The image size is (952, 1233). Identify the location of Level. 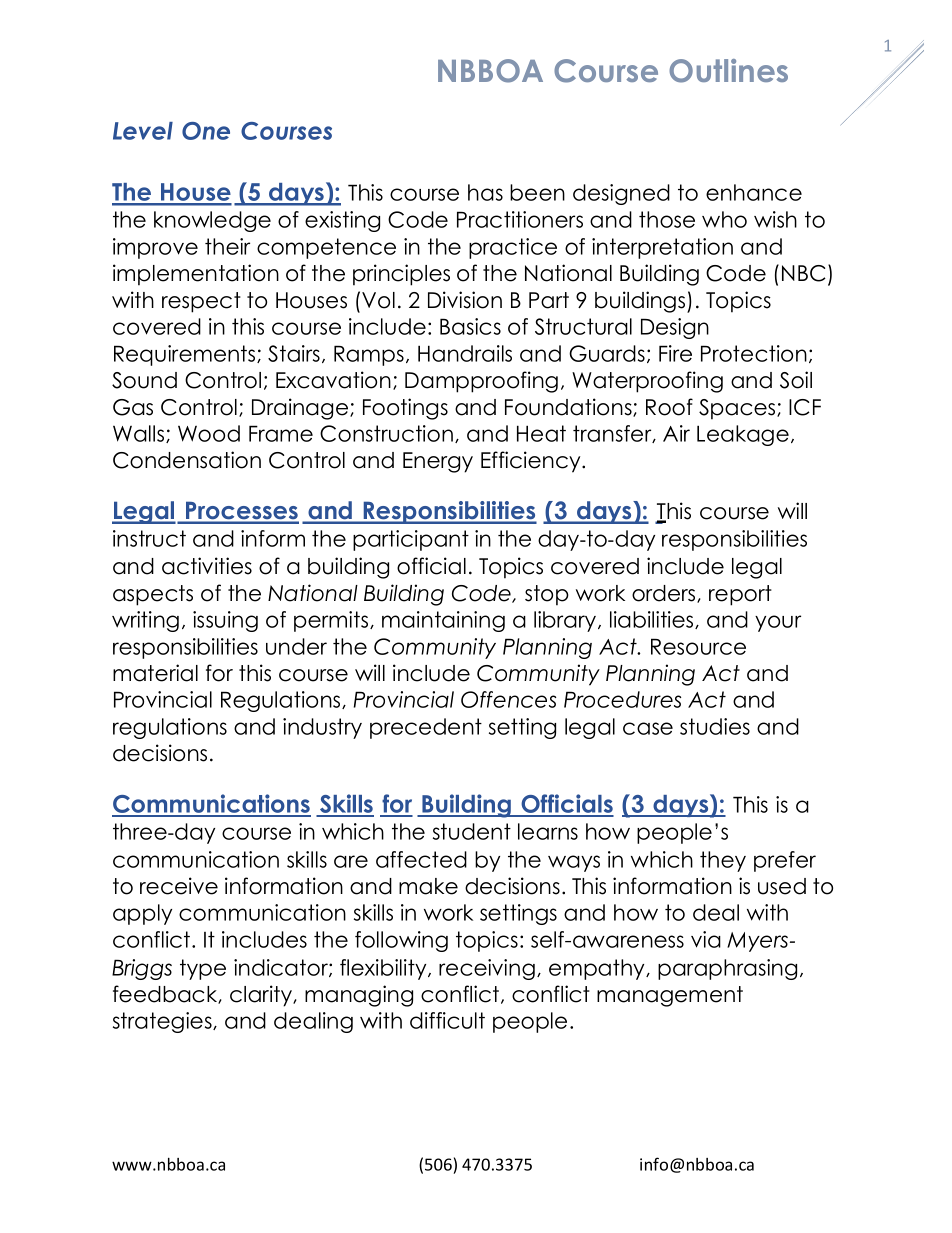
(143, 131).
